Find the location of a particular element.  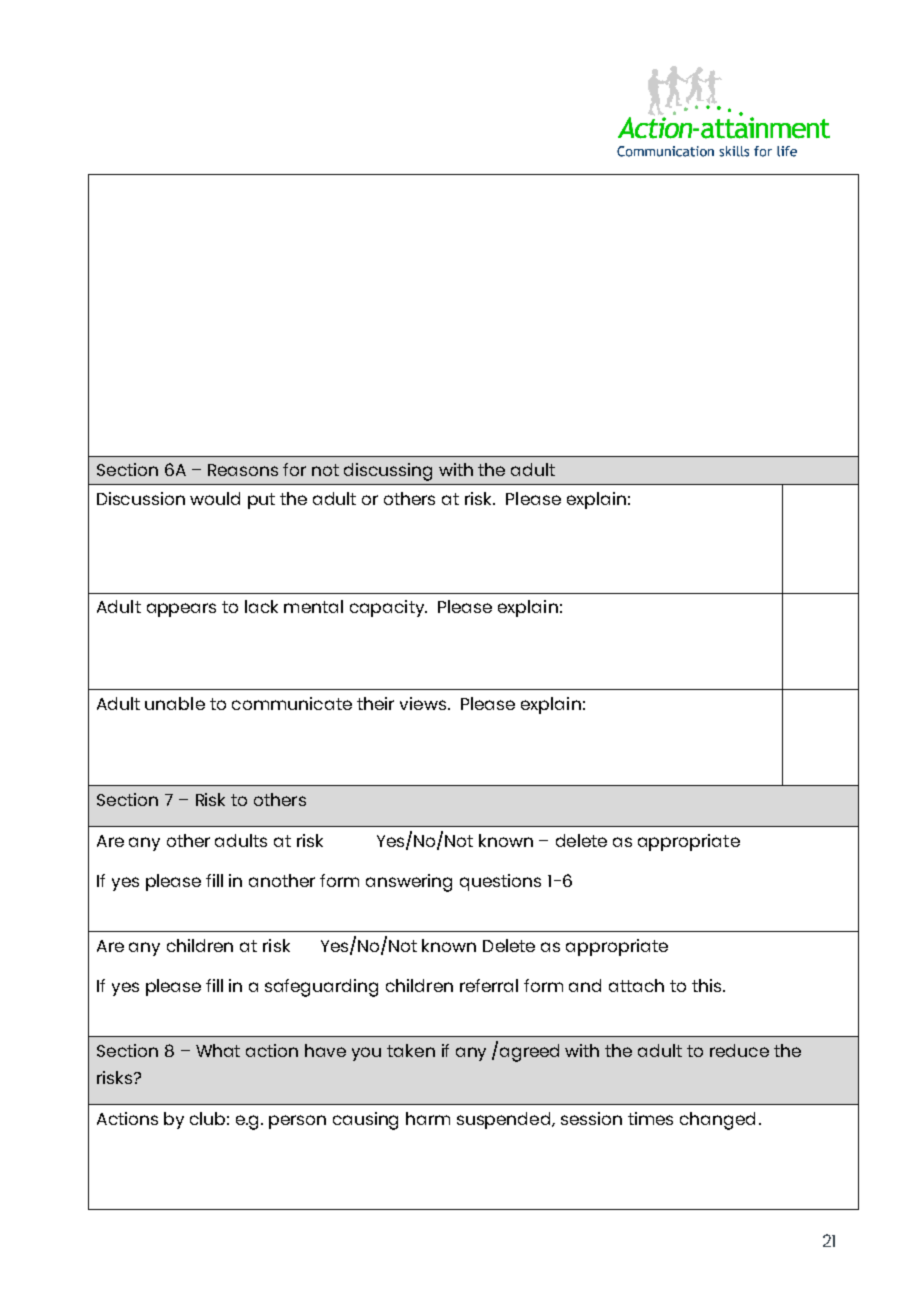

their is located at coordinates (375, 703).
